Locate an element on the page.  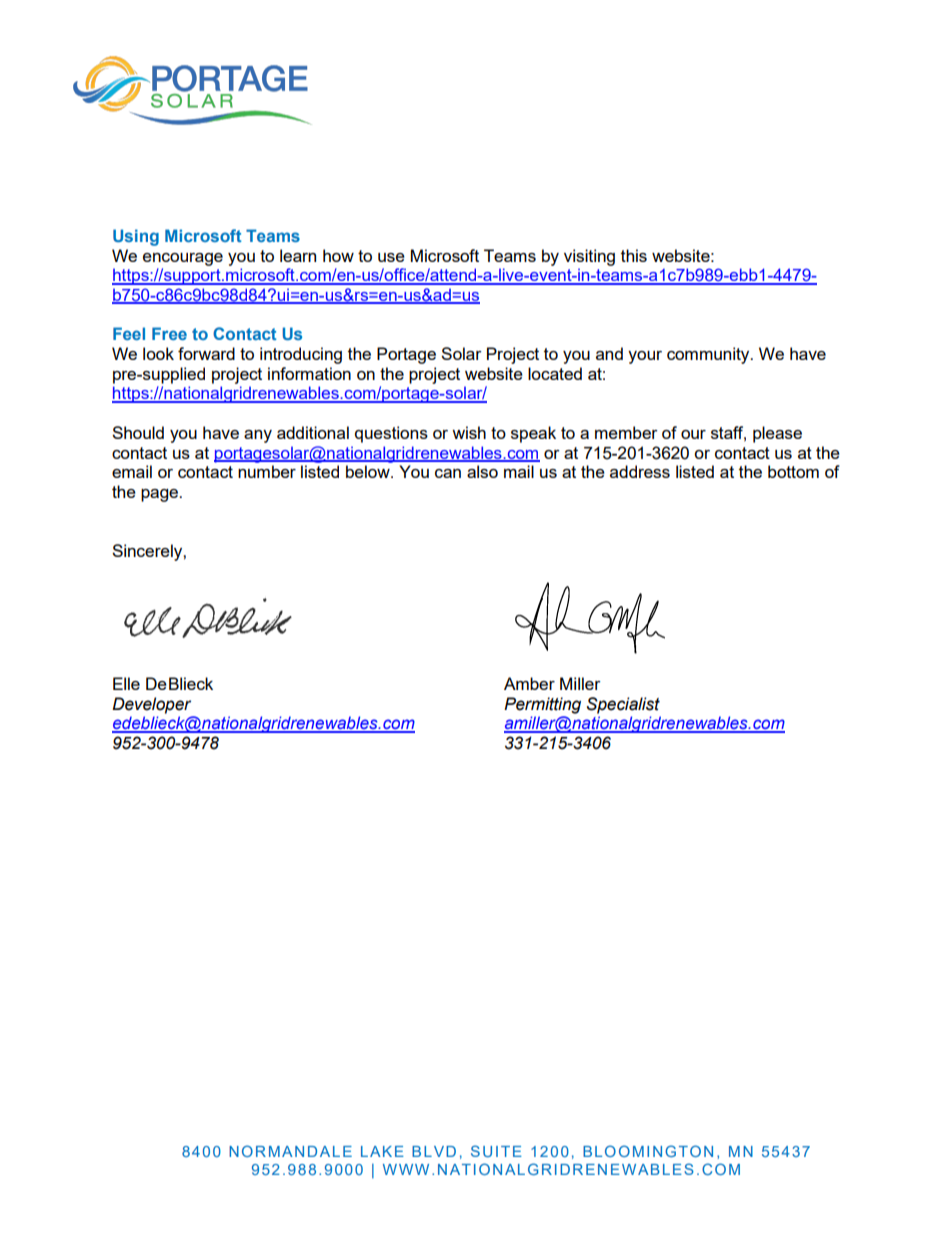
Developer is located at coordinates (151, 705).
